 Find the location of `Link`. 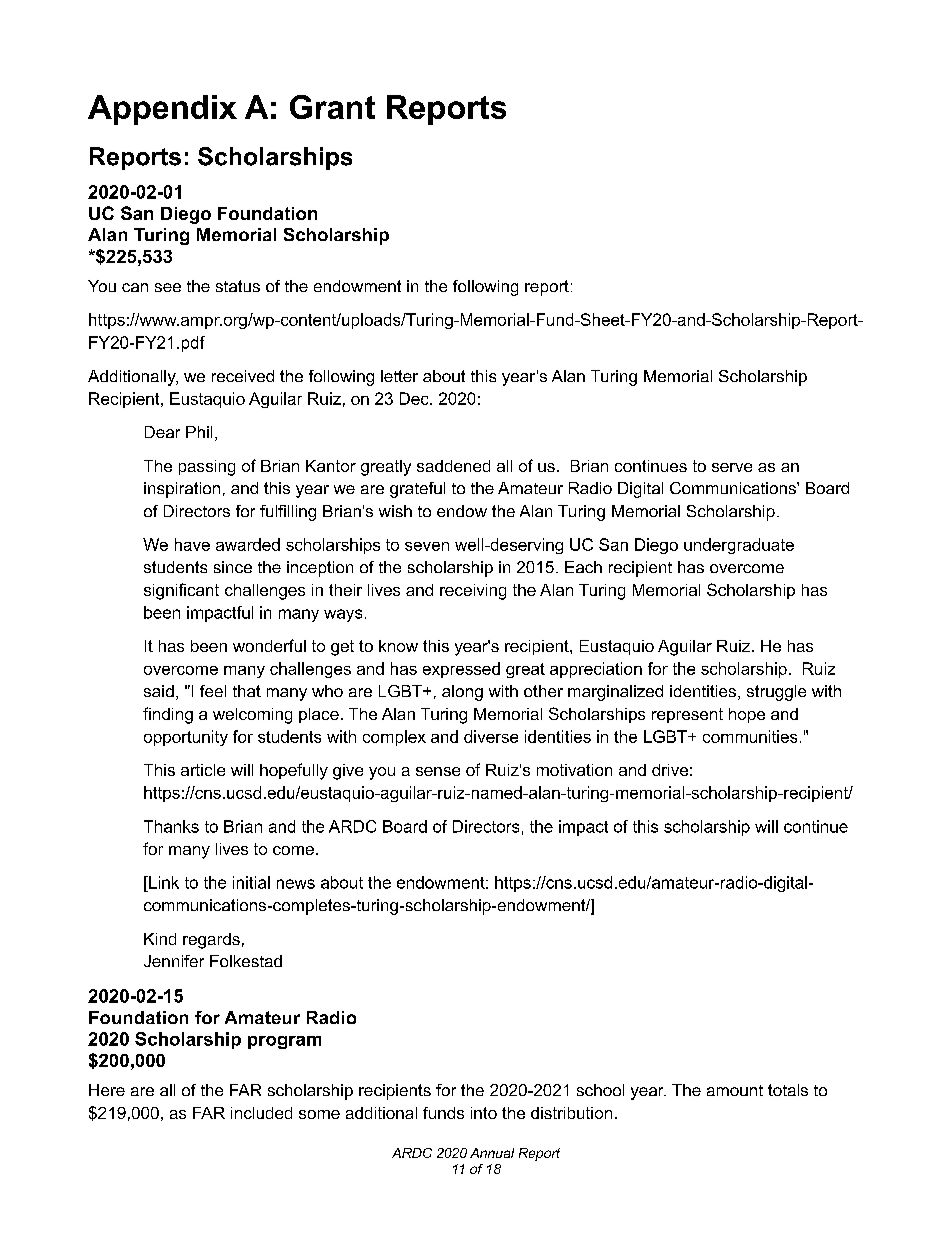

Link is located at coordinates (163, 882).
